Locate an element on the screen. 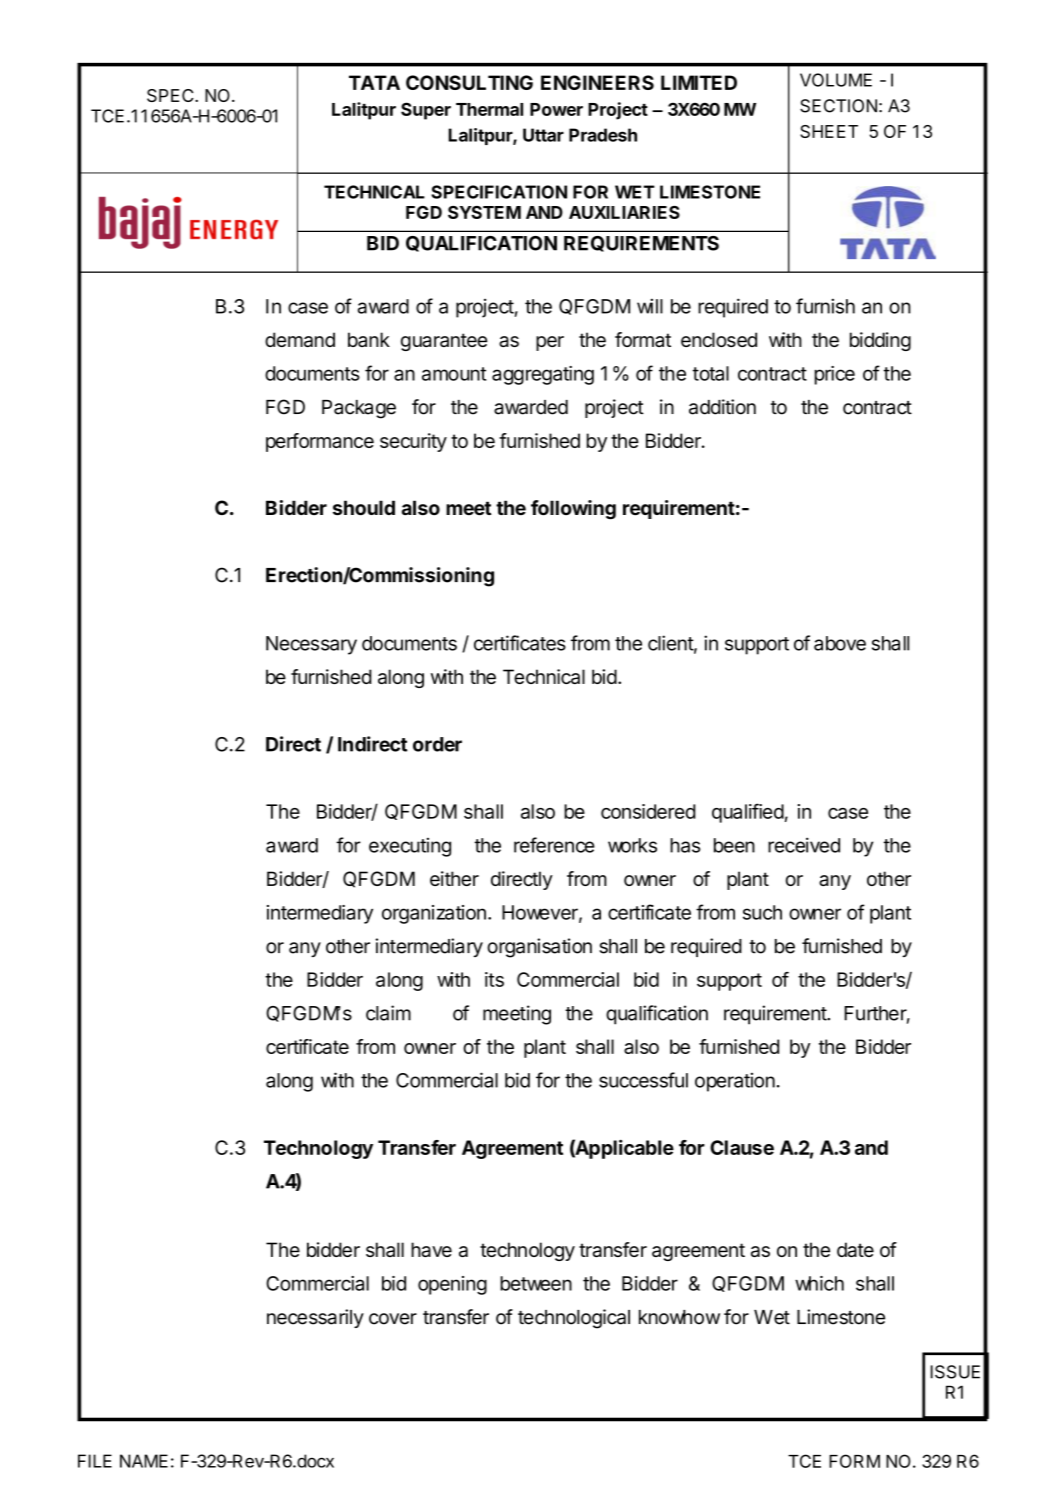 This screenshot has height=1490, width=1054. Uttar is located at coordinates (543, 135).
